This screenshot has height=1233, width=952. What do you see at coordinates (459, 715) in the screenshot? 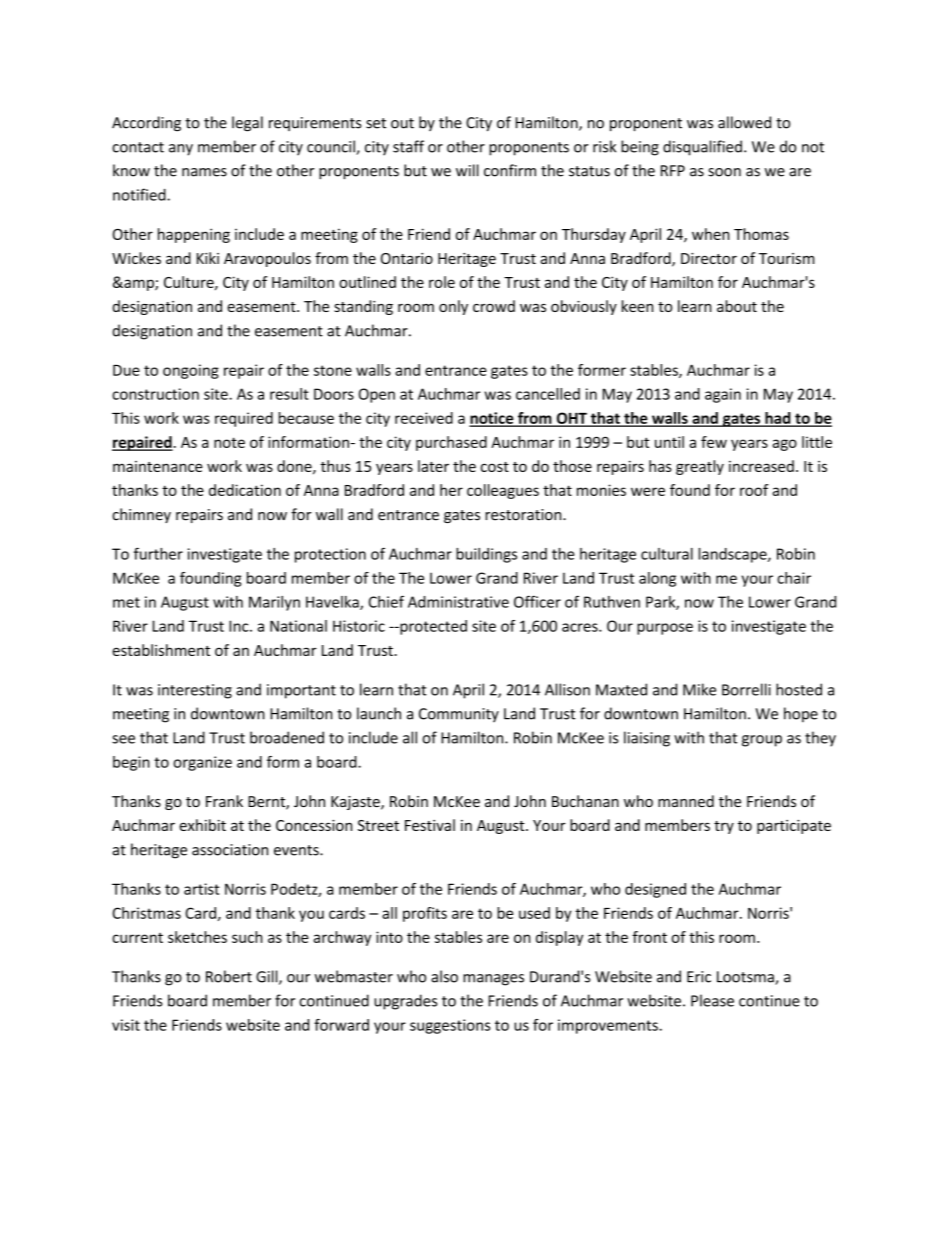
I see `Community` at bounding box center [459, 715].
